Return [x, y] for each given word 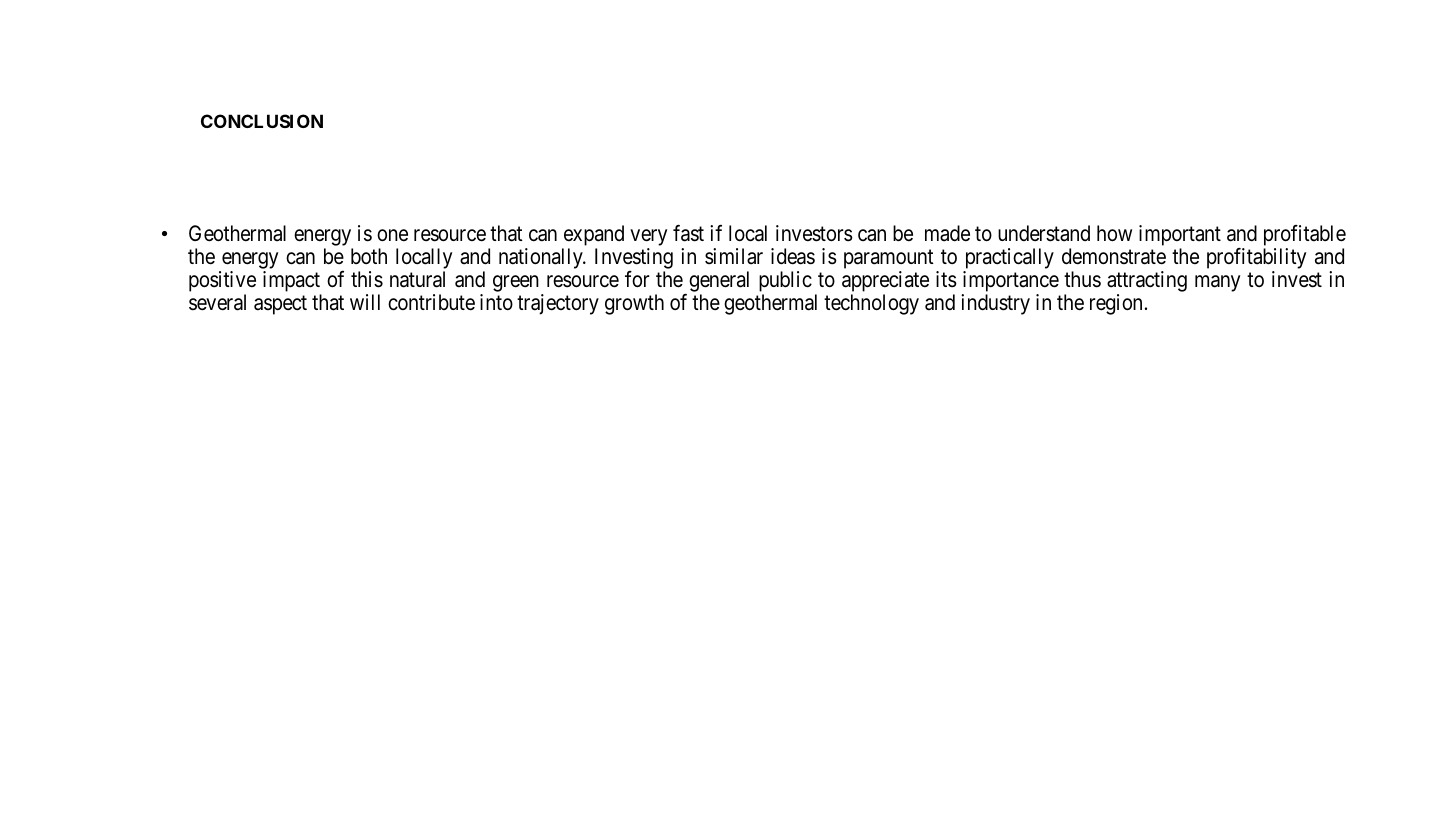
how [1114, 233]
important [1180, 237]
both [369, 256]
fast [688, 233]
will [365, 302]
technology [871, 304]
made [947, 233]
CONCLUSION [262, 121]
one [392, 235]
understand [1044, 233]
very [648, 239]
